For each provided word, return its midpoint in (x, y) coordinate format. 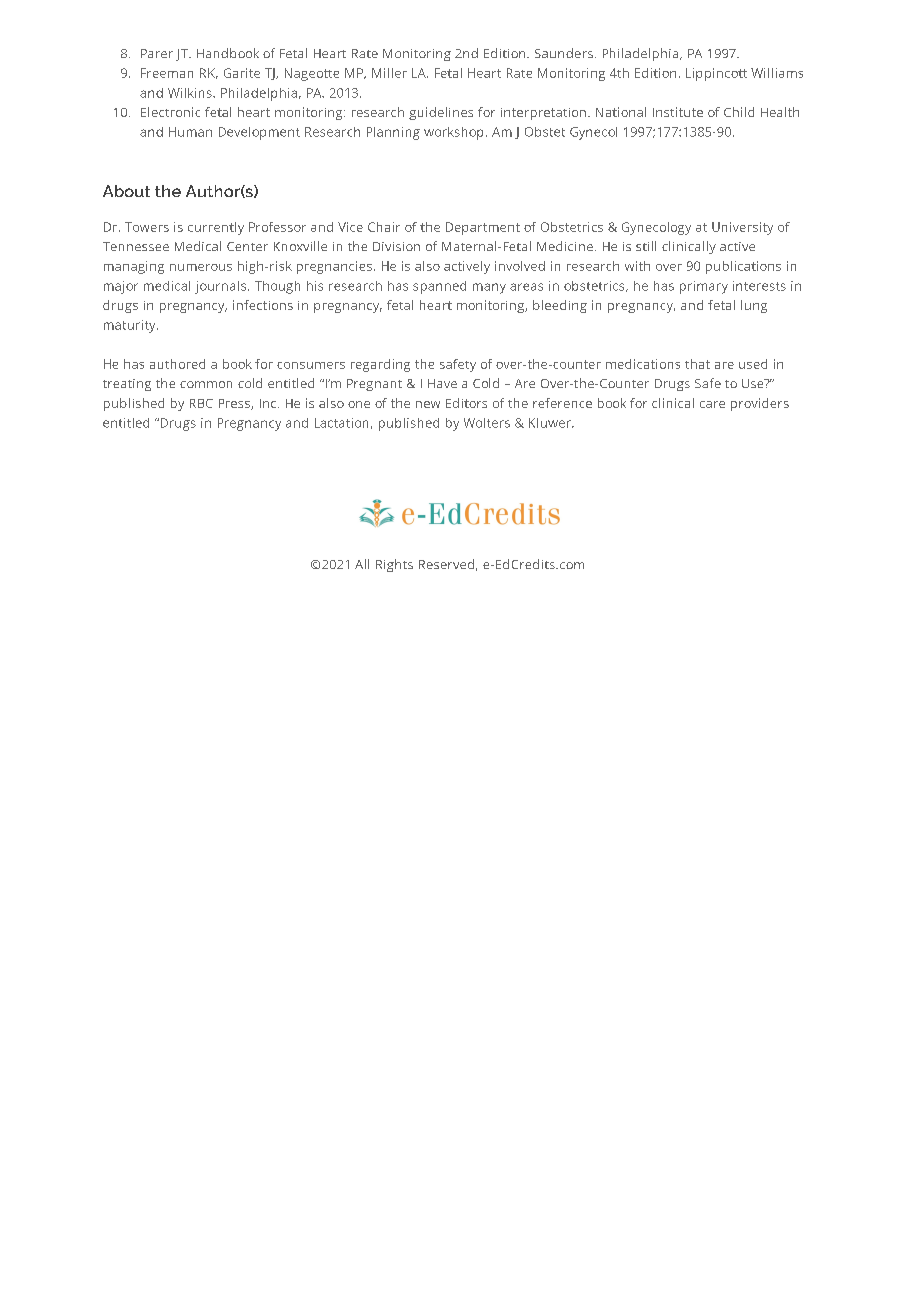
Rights (394, 565)
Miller (389, 73)
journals (222, 287)
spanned (439, 287)
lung (754, 306)
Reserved (446, 564)
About (126, 191)
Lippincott (716, 74)
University (742, 228)
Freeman (167, 73)
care (712, 404)
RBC (201, 403)
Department (483, 228)
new (428, 404)
